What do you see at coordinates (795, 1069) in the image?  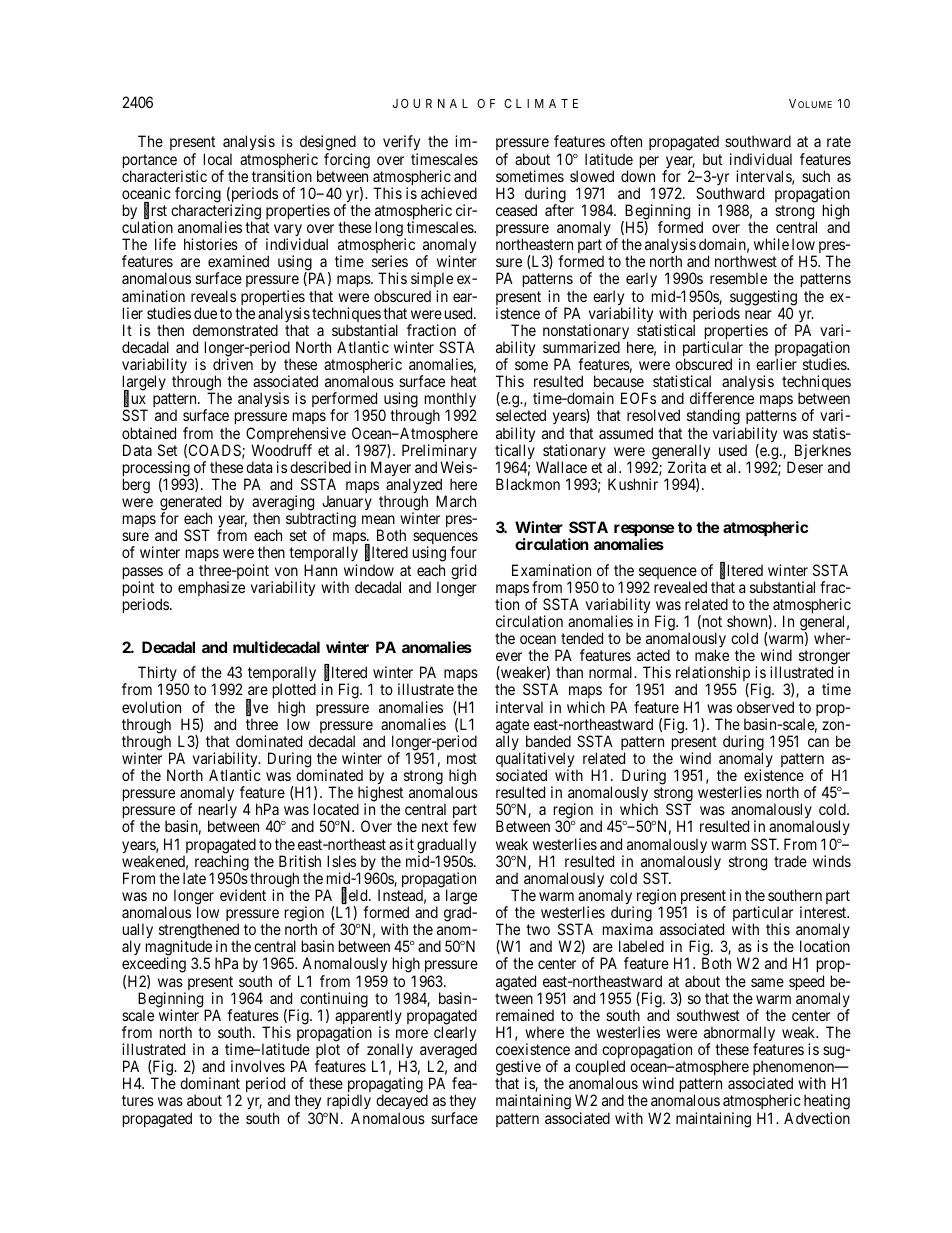 I see `phenomenon` at bounding box center [795, 1069].
